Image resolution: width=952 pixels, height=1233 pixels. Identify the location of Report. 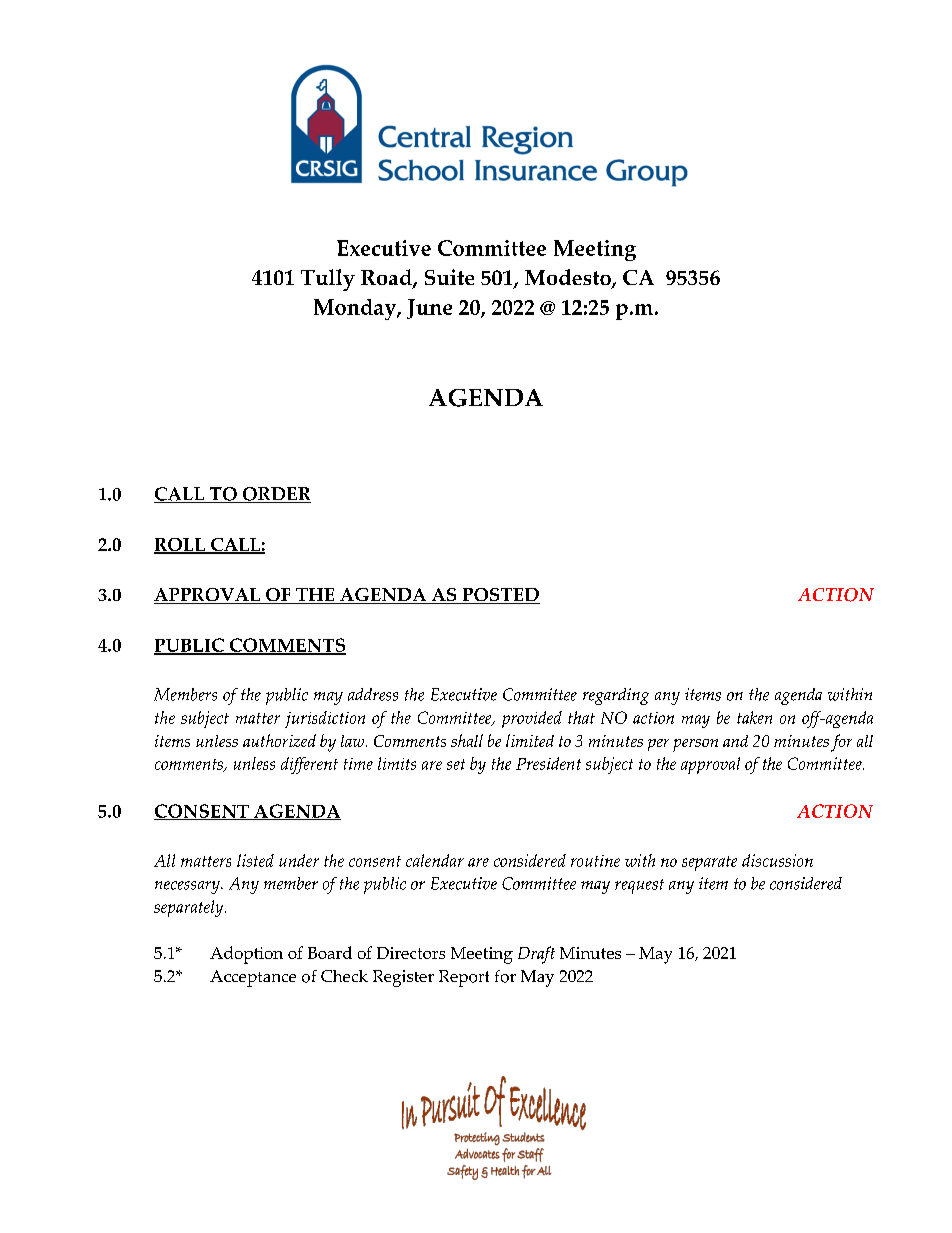
(464, 978).
